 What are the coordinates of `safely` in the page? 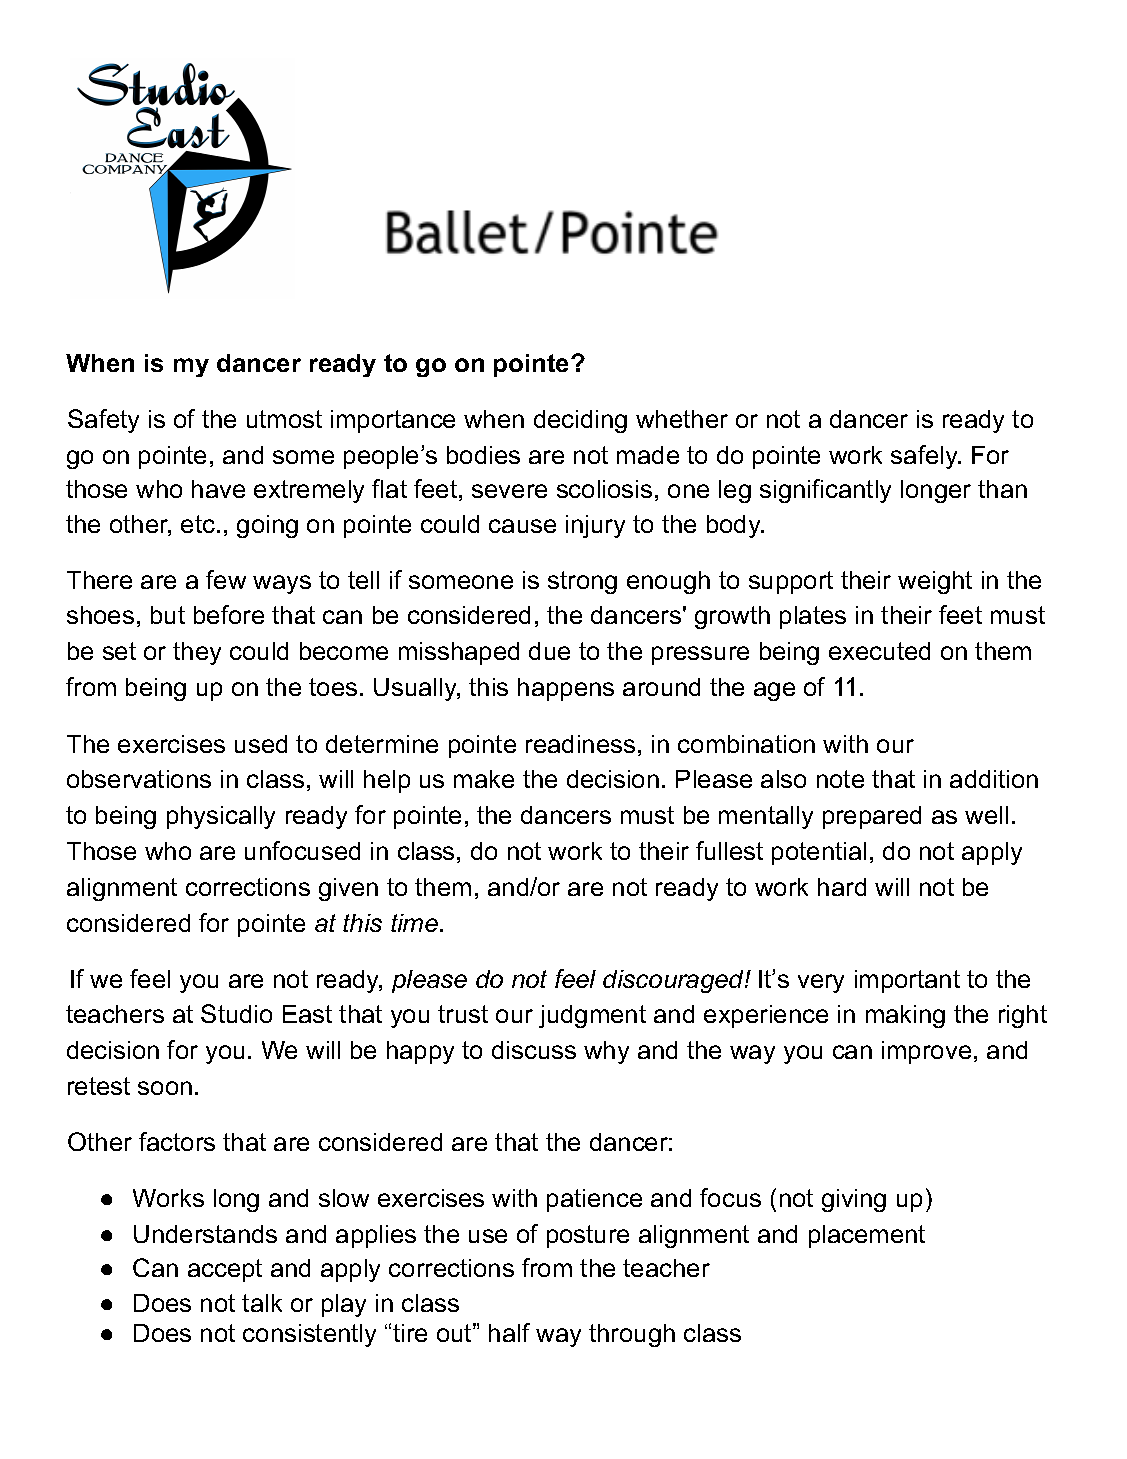 It's located at (925, 457).
